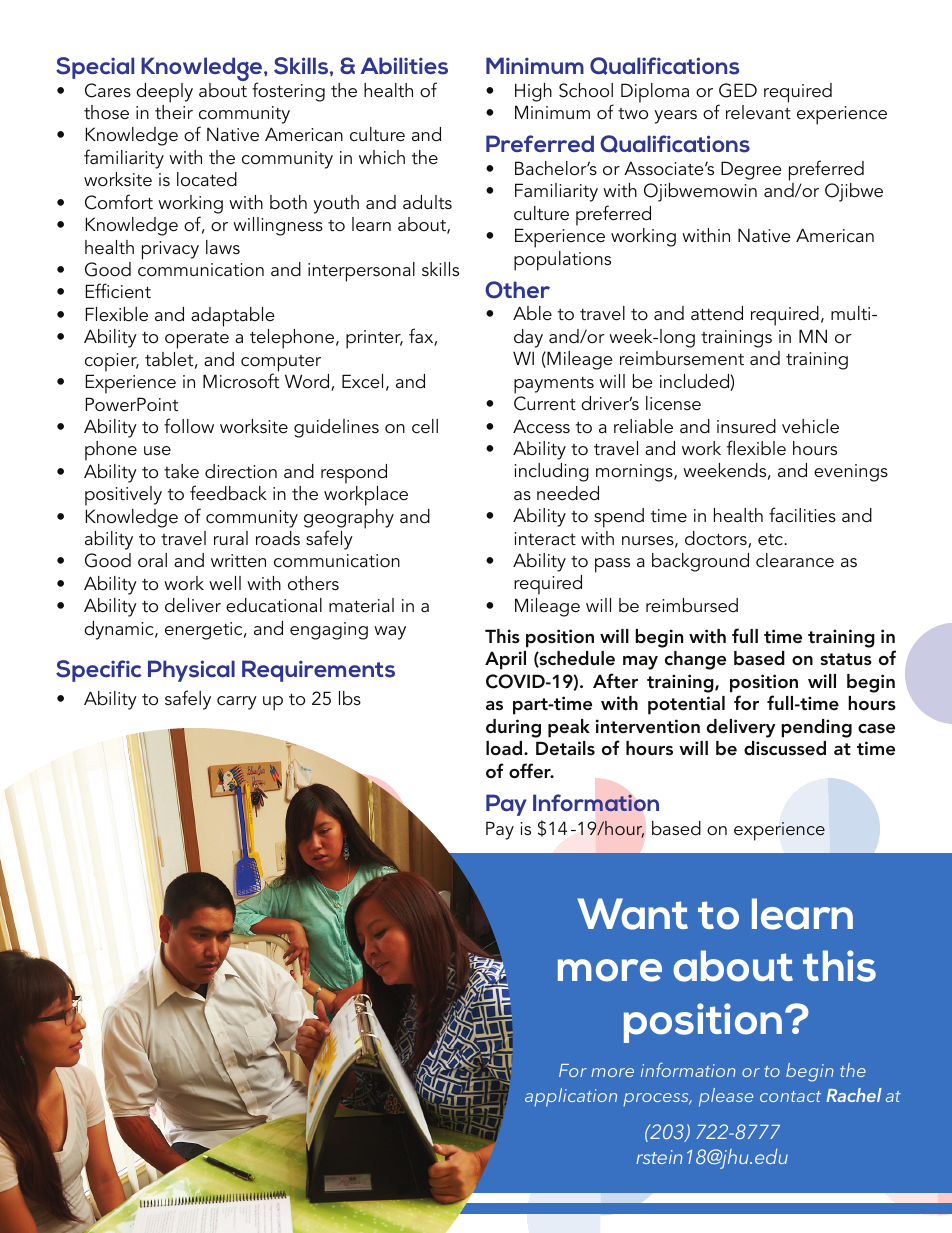  I want to click on well, so click(225, 583).
